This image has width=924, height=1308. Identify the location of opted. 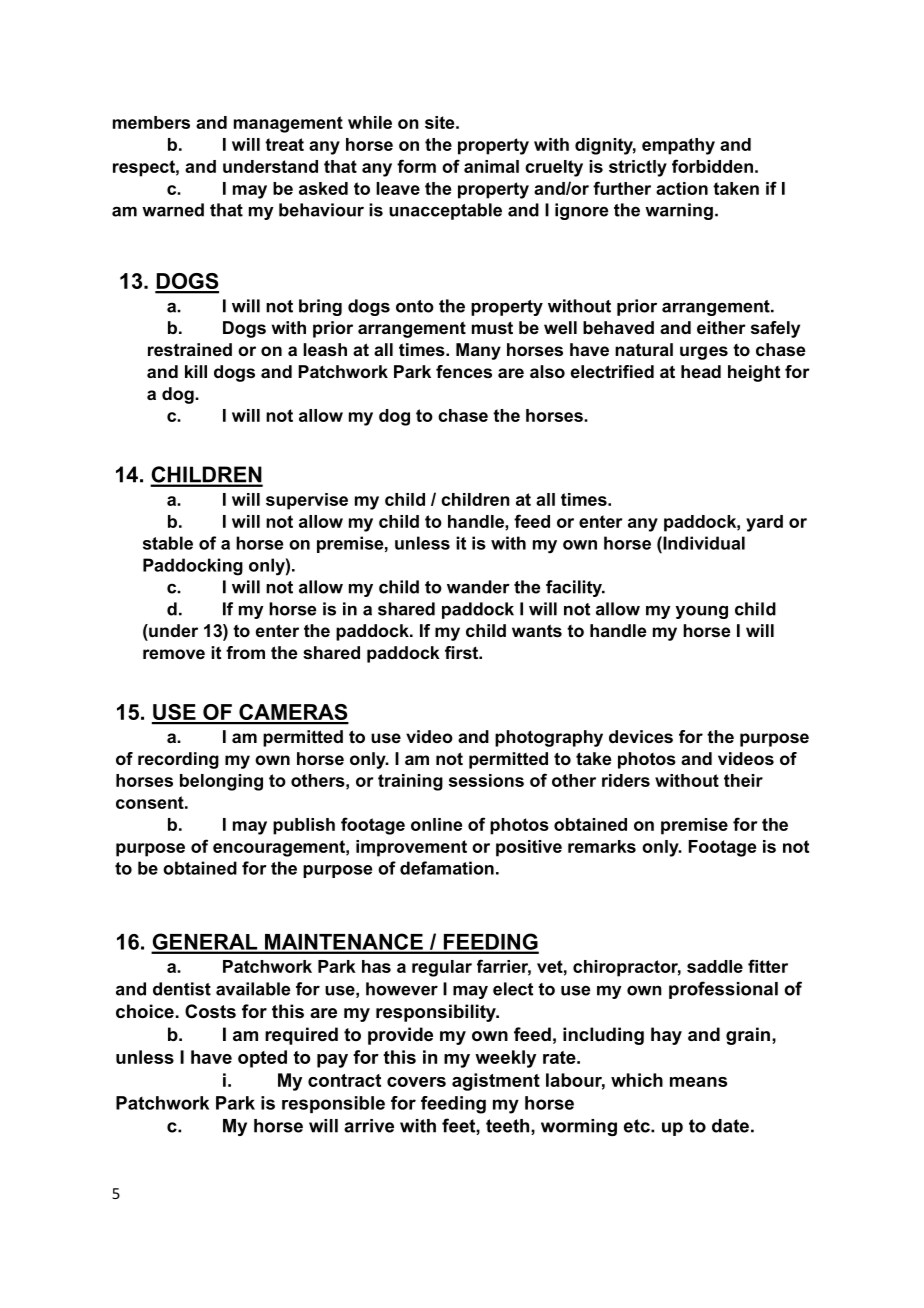
(262, 1059).
